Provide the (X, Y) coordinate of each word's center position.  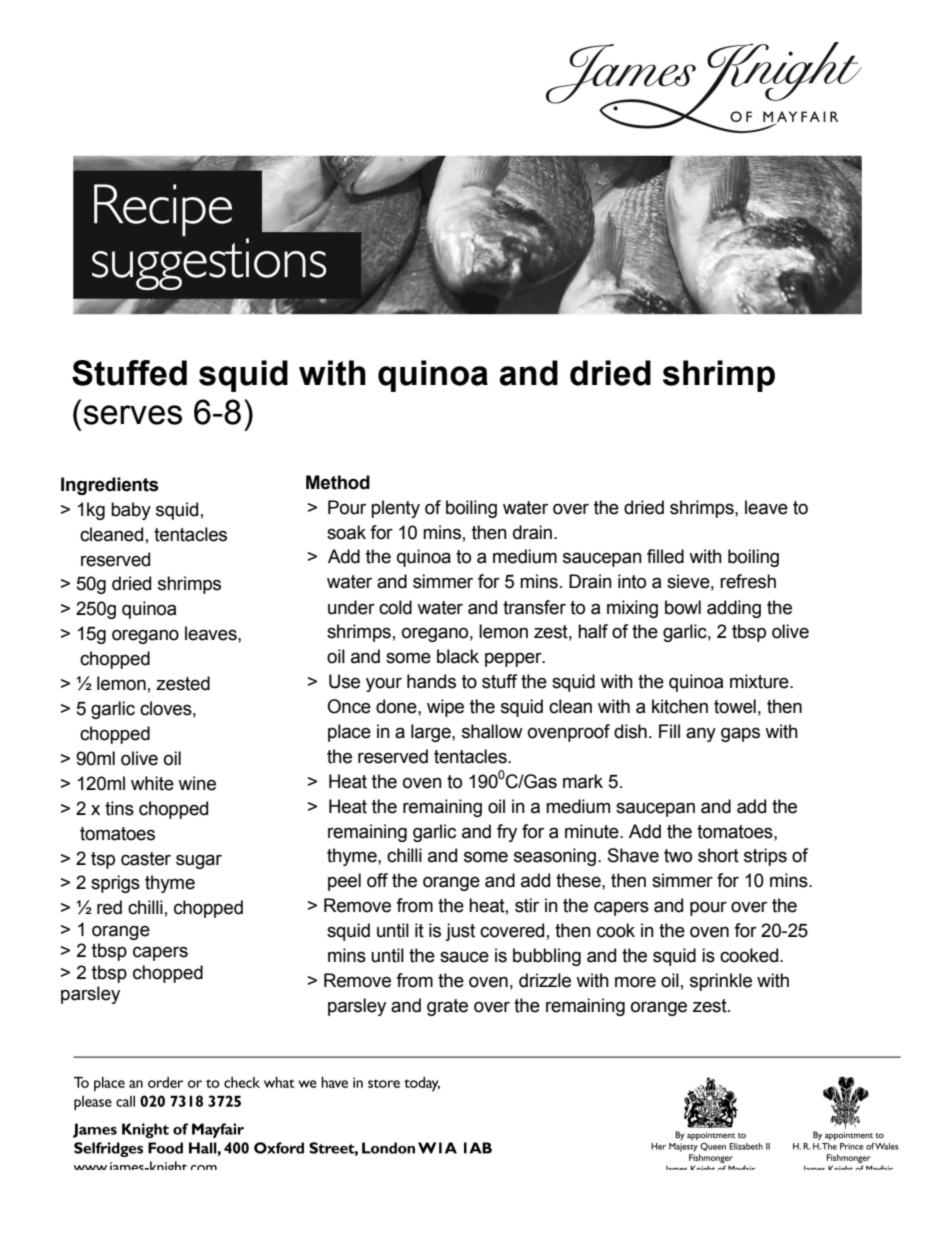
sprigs (115, 884)
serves (132, 415)
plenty (395, 509)
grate (447, 1007)
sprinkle (721, 982)
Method (338, 482)
